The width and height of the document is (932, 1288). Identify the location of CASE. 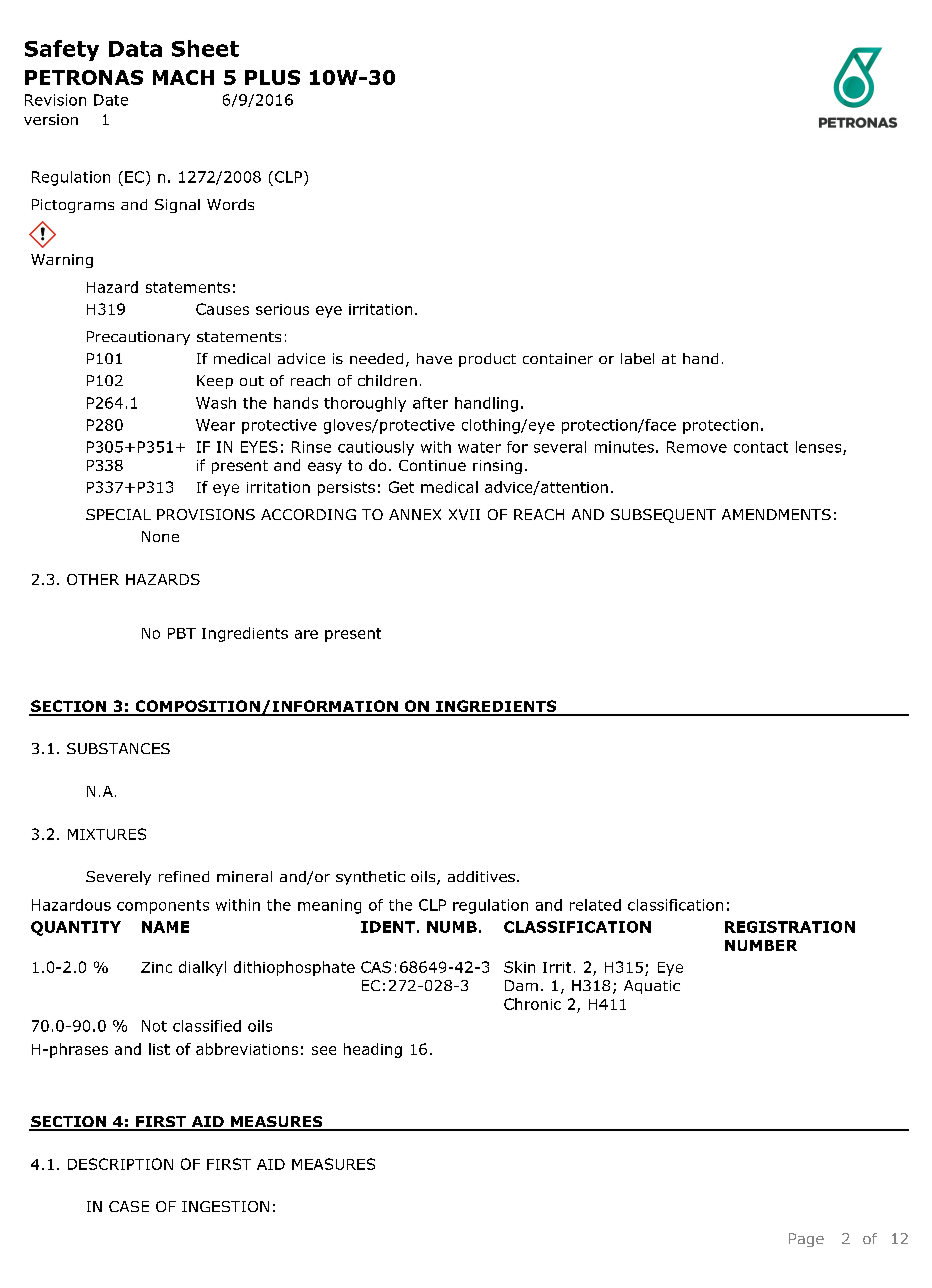
(129, 1206).
